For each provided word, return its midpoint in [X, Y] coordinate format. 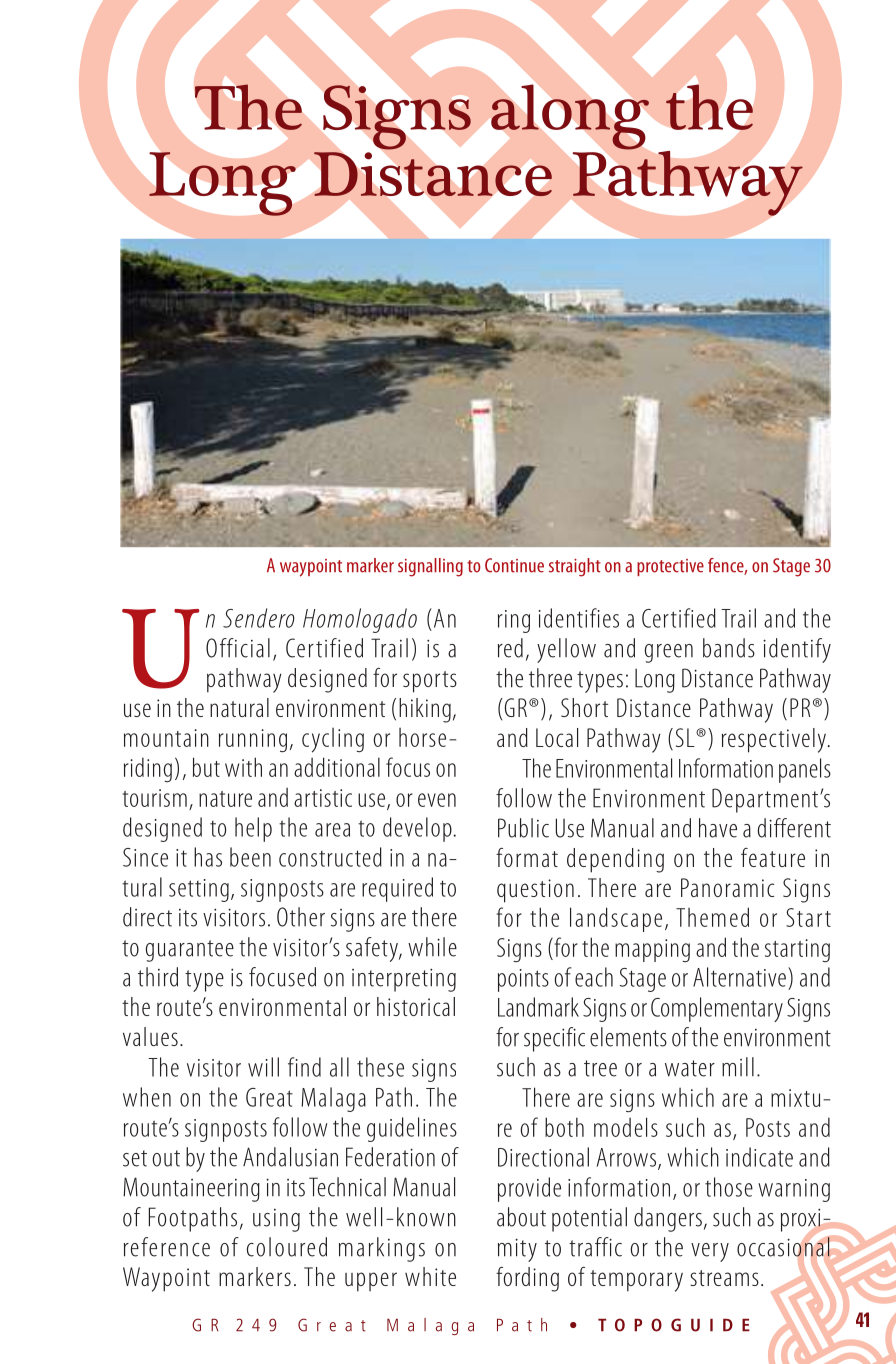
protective [670, 567]
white [430, 1276]
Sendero [259, 618]
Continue [514, 565]
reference [167, 1247]
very [710, 1252]
